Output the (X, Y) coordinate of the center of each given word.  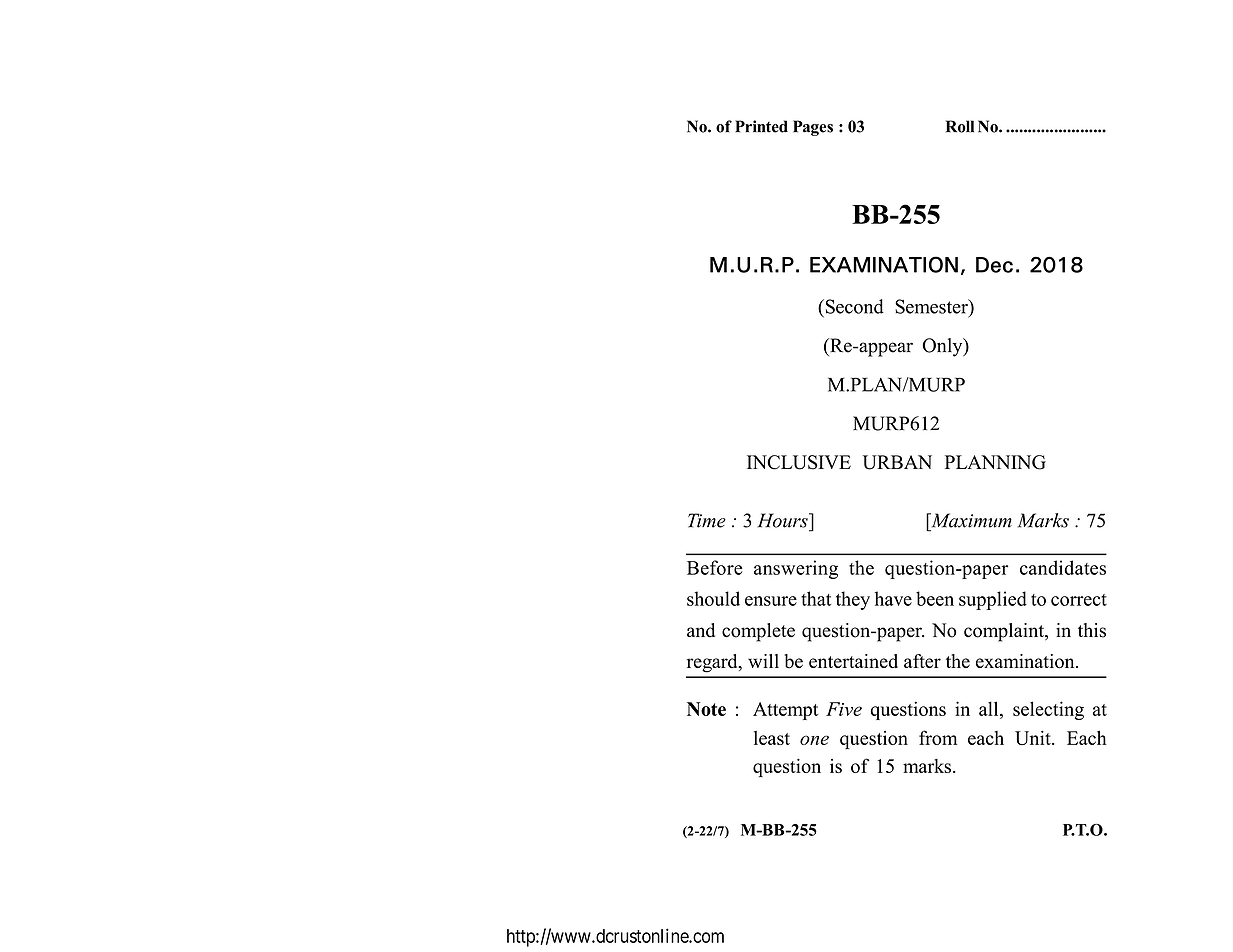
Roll (960, 126)
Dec (994, 265)
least (772, 738)
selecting (1048, 710)
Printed (761, 126)
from (938, 737)
